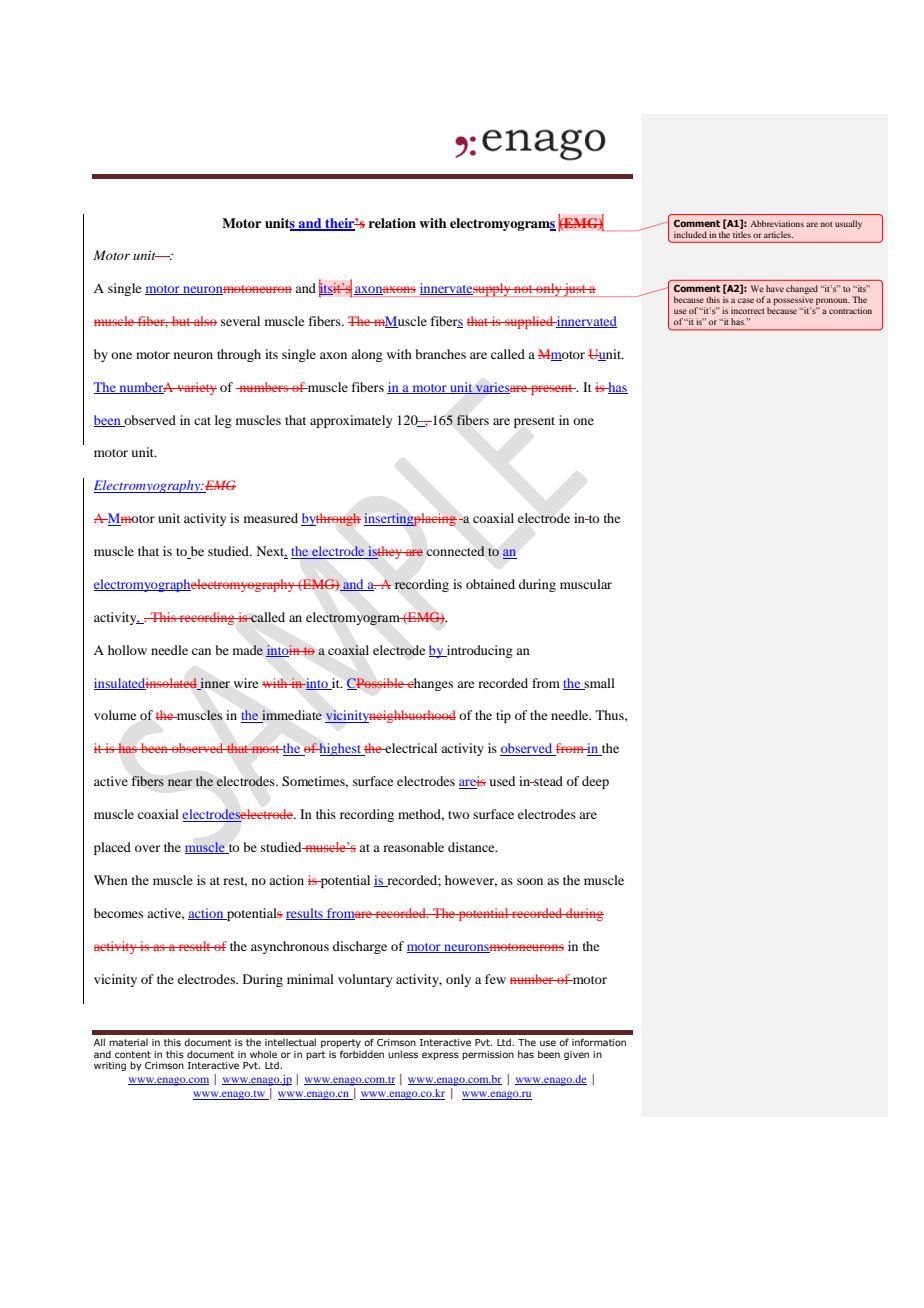  What do you see at coordinates (392, 223) in the page?
I see `relation` at bounding box center [392, 223].
